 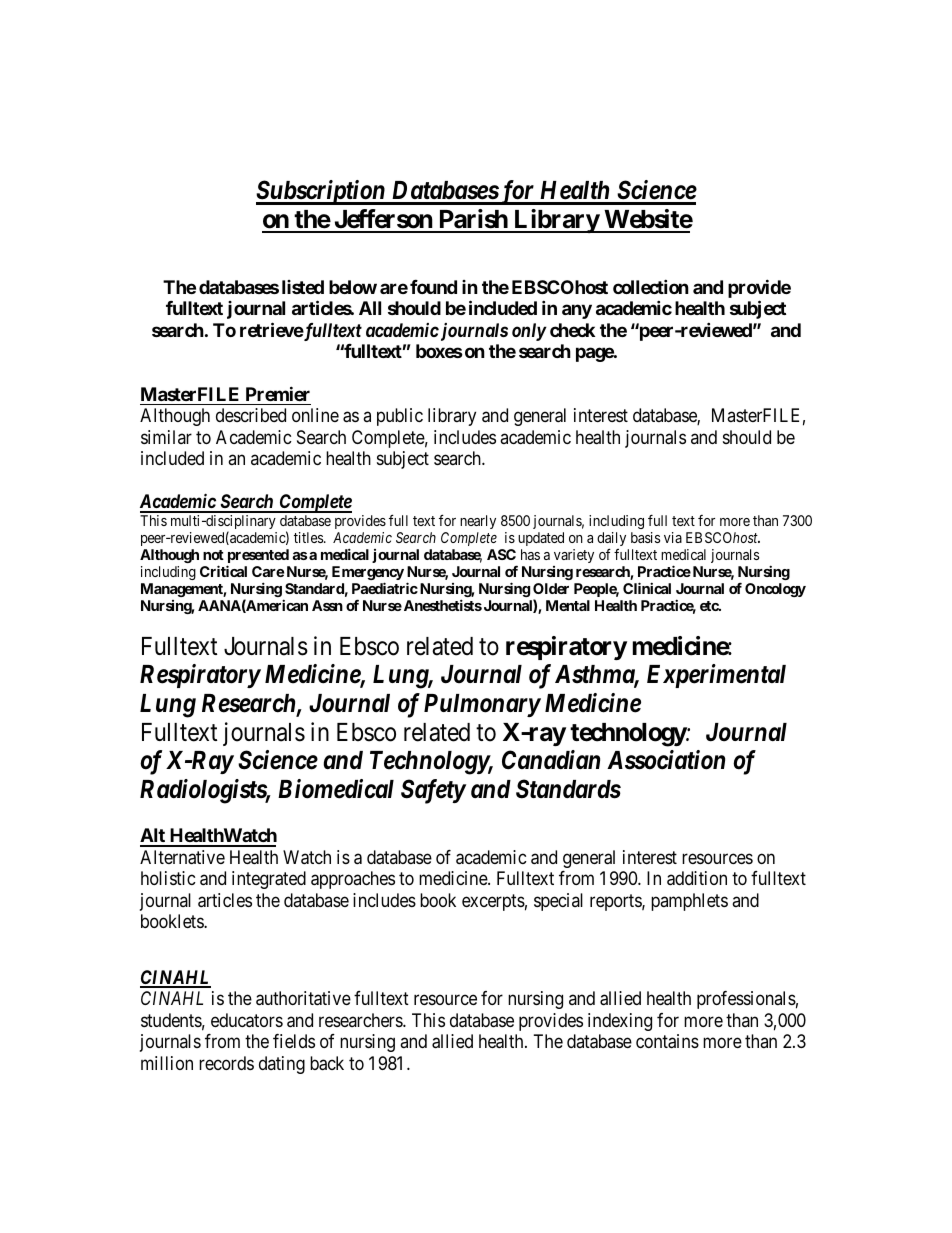 What do you see at coordinates (666, 760) in the page?
I see `Association` at bounding box center [666, 760].
